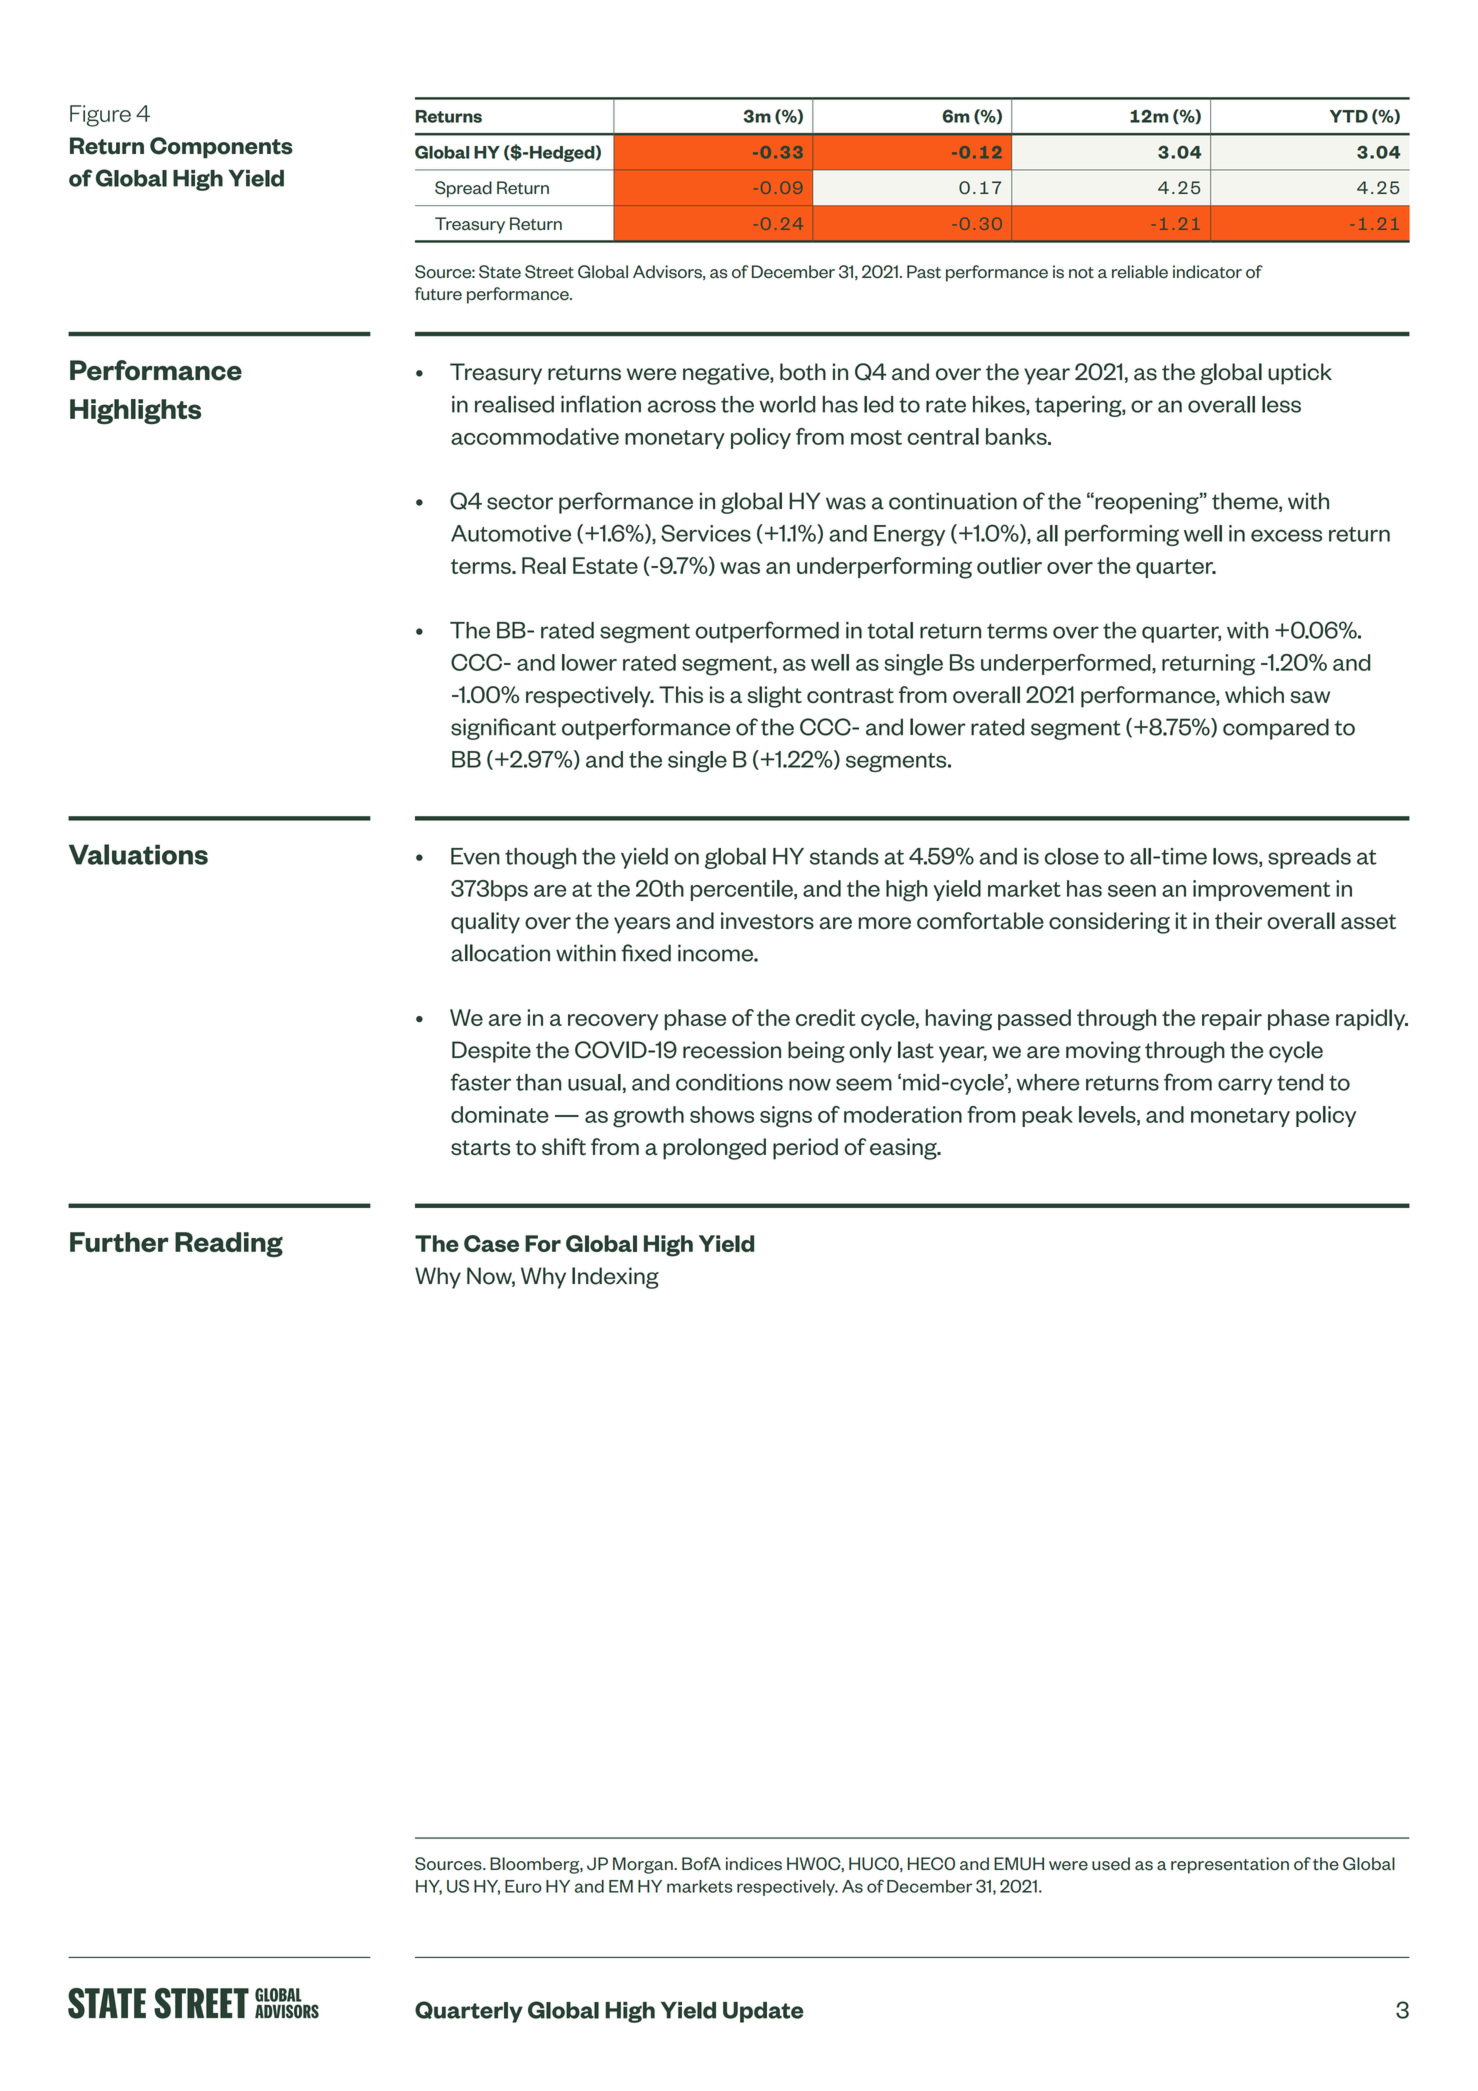  Describe the element at coordinates (523, 1886) in the screenshot. I see `Euro` at that location.
